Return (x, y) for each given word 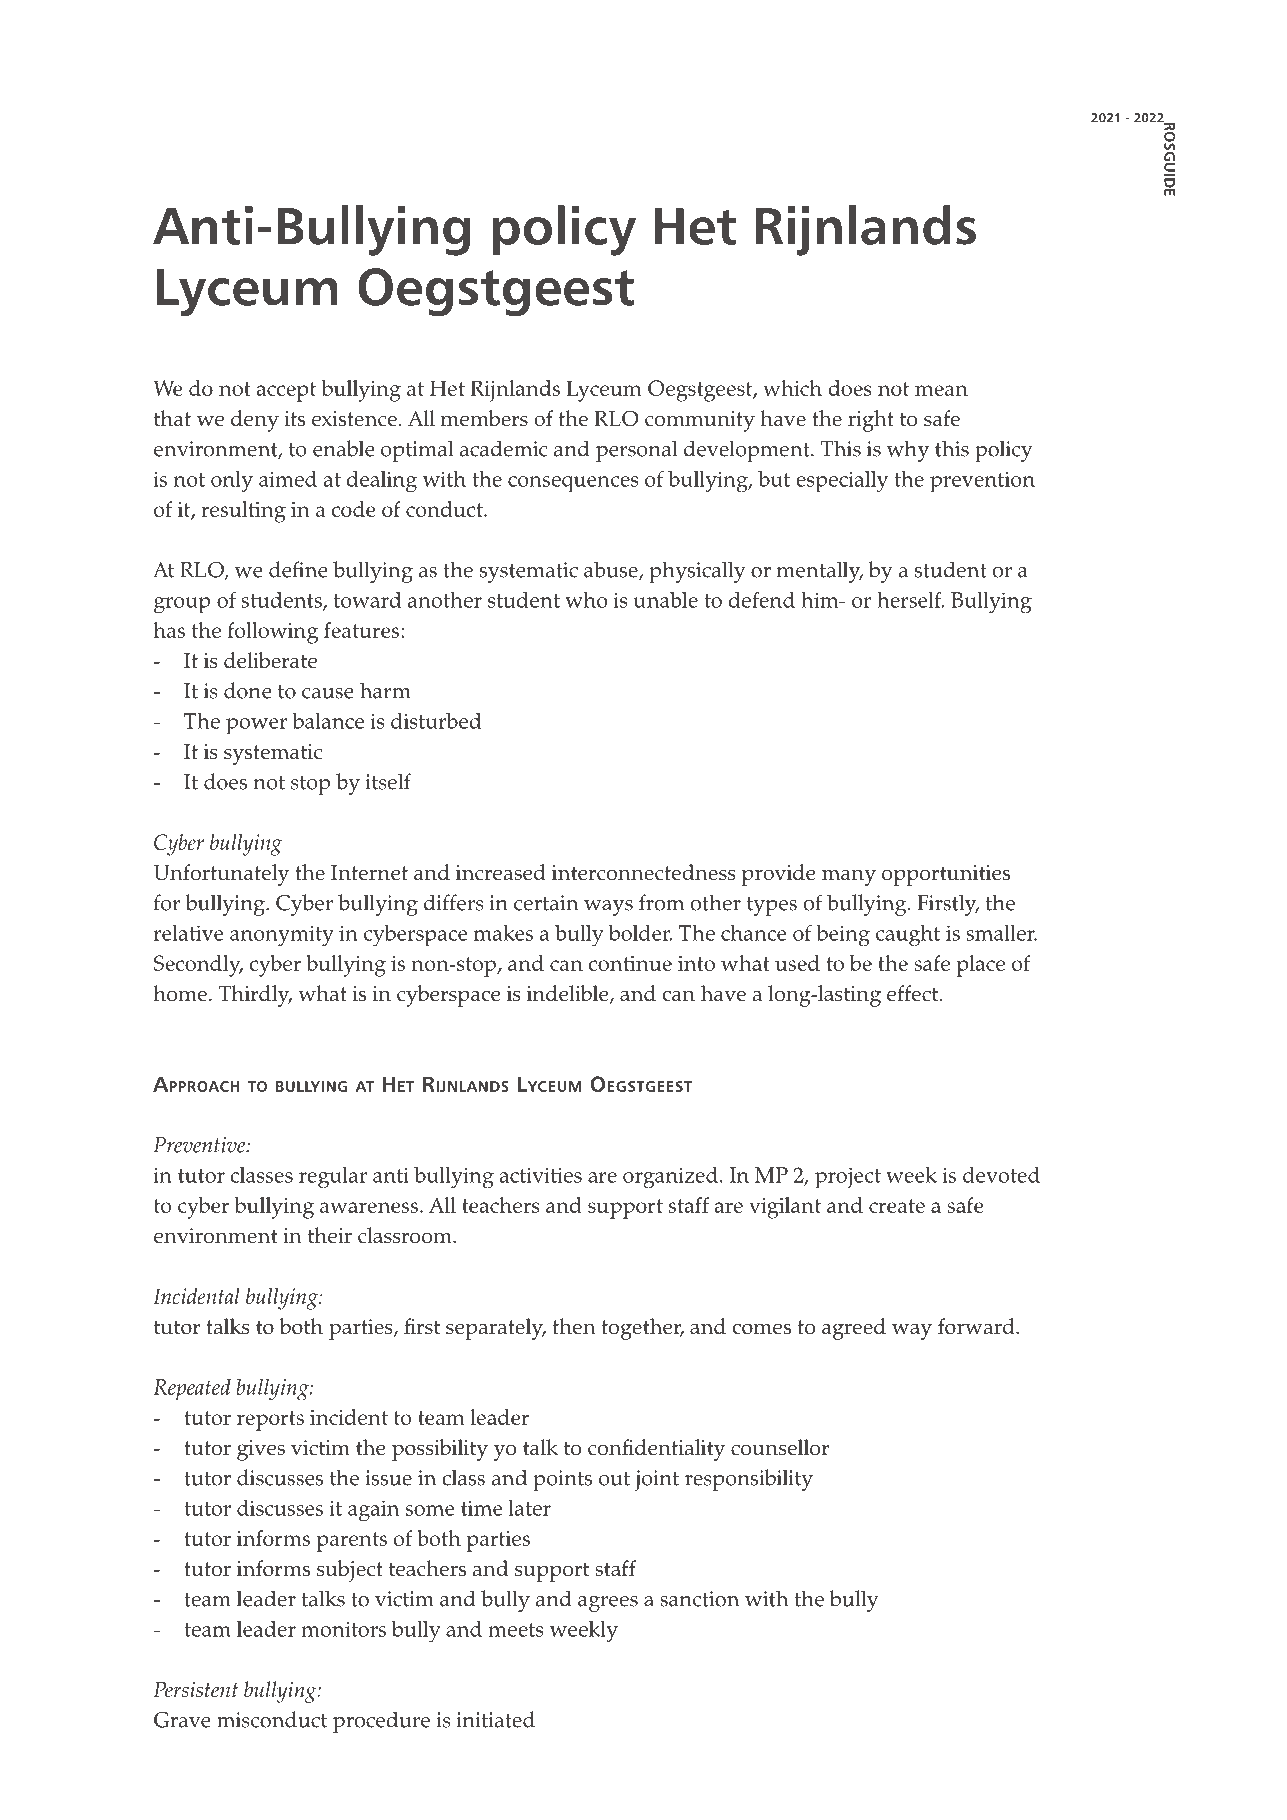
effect (914, 993)
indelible (569, 994)
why (908, 451)
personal (636, 451)
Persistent (195, 1689)
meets (516, 1630)
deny (255, 421)
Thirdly (255, 996)
